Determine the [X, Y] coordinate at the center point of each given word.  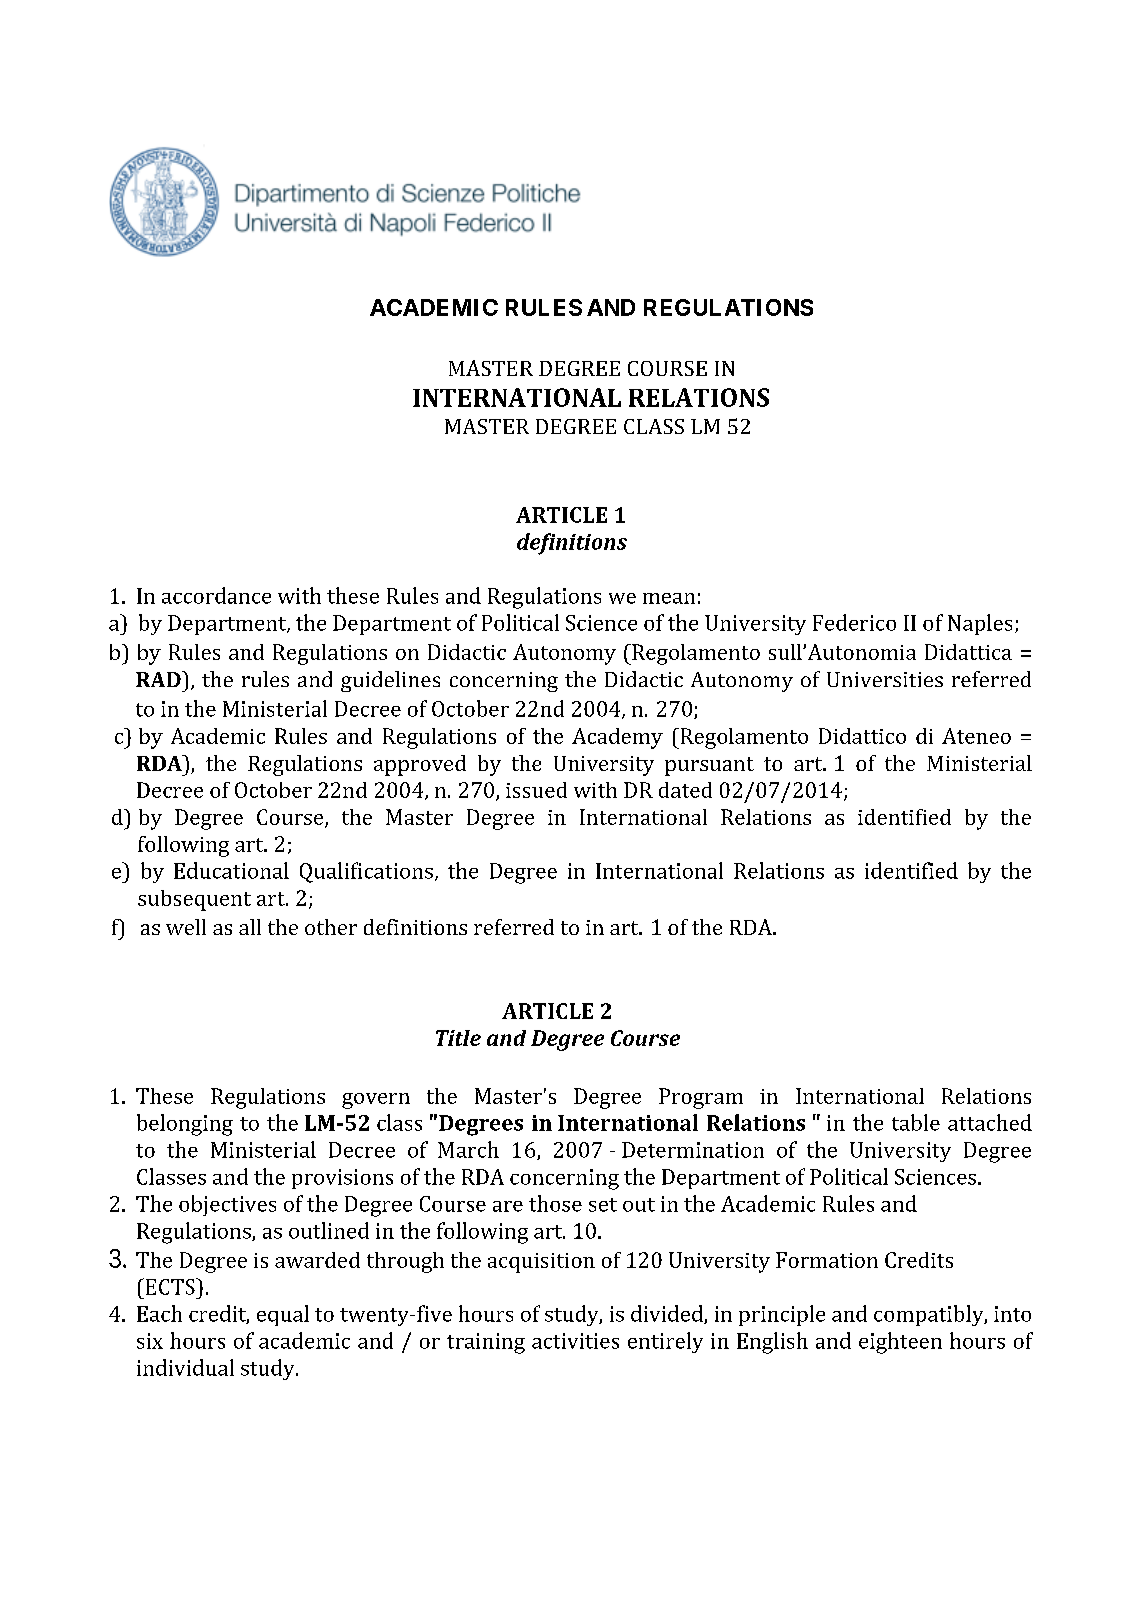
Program [701, 1098]
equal [283, 1315]
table [916, 1122]
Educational [231, 870]
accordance [216, 595]
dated [685, 790]
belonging [185, 1125]
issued [536, 790]
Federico [854, 622]
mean [669, 598]
